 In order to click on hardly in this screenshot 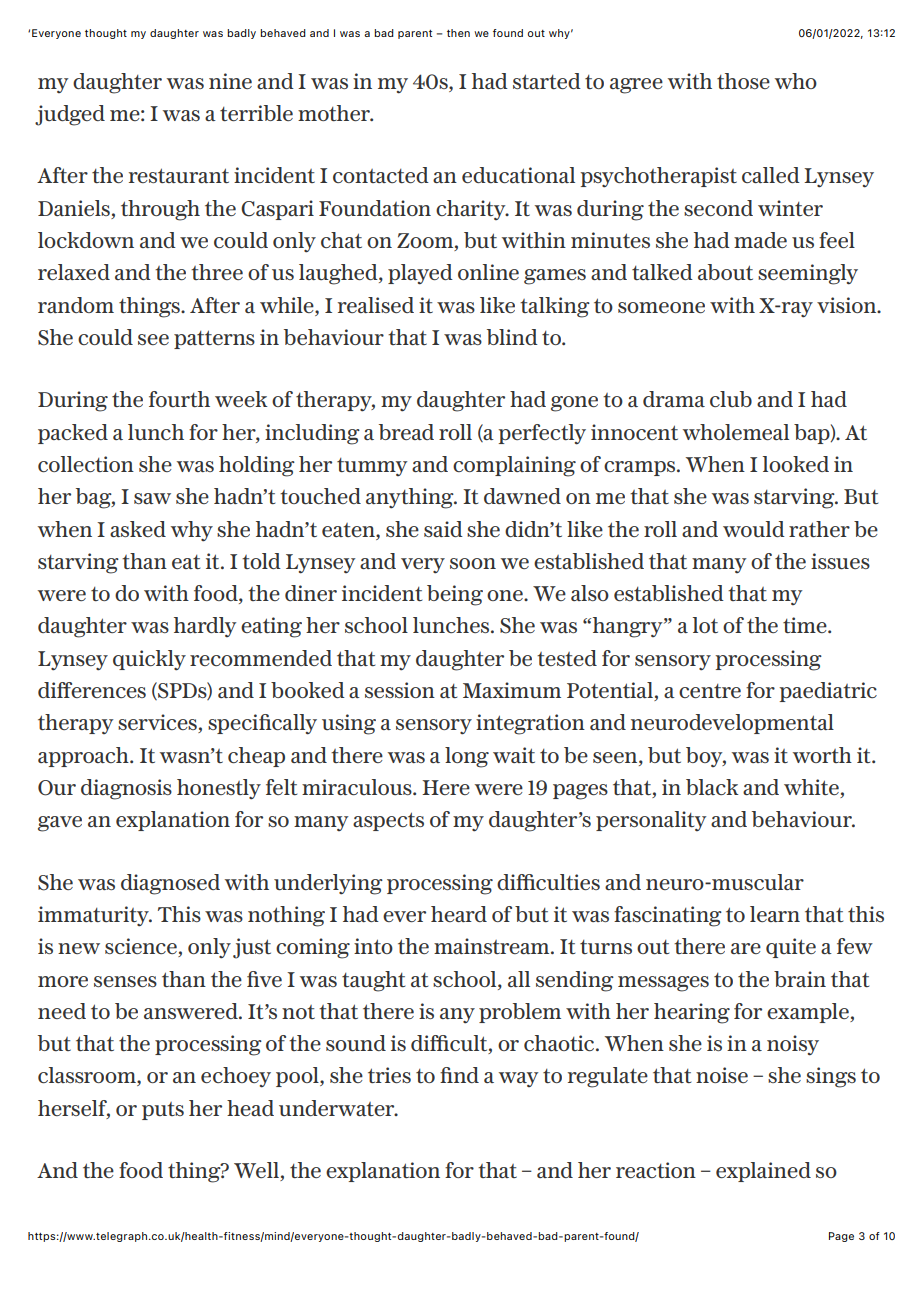, I will do `click(205, 627)`.
